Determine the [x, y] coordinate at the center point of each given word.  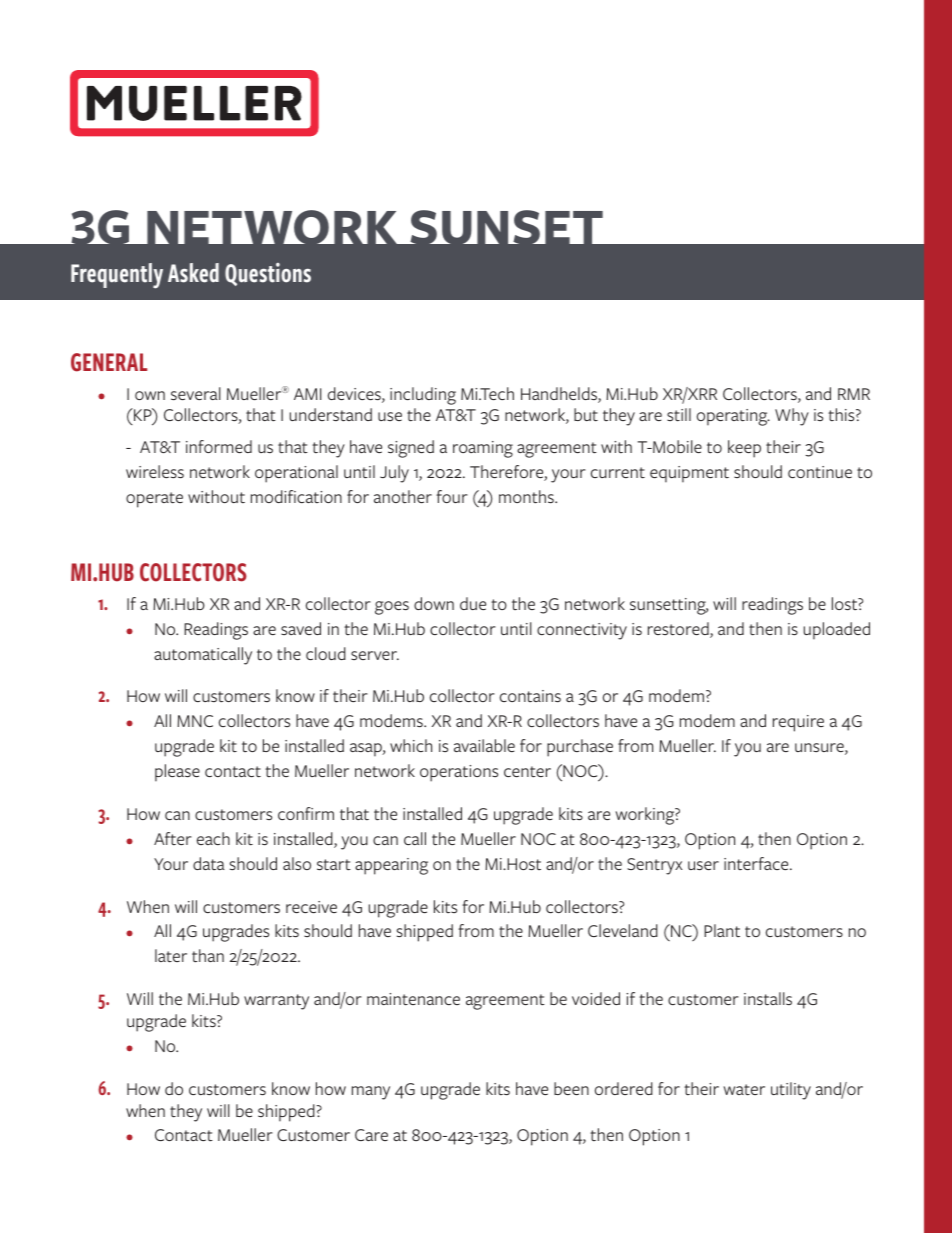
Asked [193, 273]
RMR [854, 394]
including [423, 396]
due [473, 603]
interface [757, 863]
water [744, 1090]
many [371, 1093]
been [571, 1088]
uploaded [837, 631]
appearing [391, 866]
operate [154, 500]
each [213, 838]
